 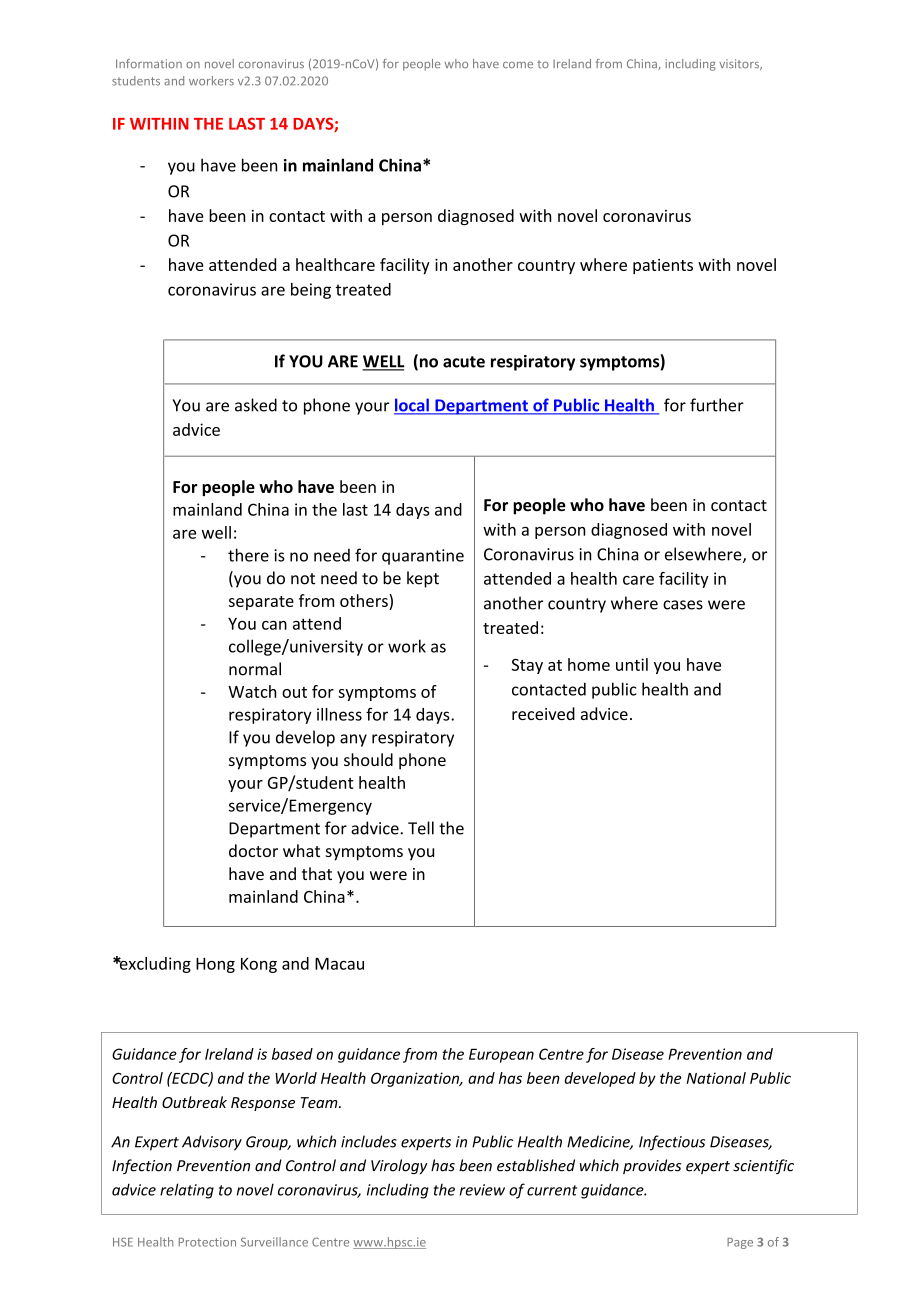 What do you see at coordinates (482, 1190) in the screenshot?
I see `review` at bounding box center [482, 1190].
